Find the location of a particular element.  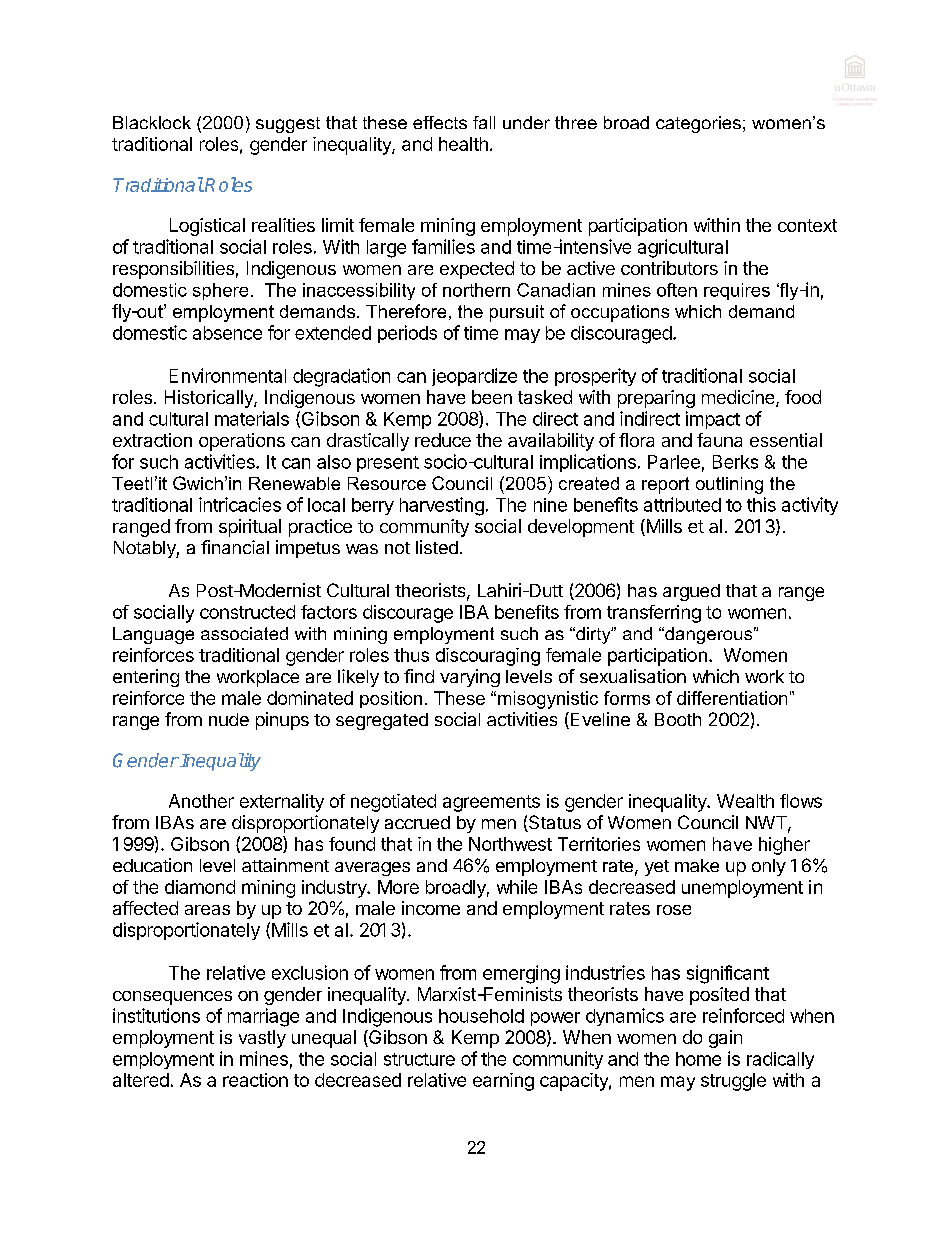

constructed is located at coordinates (247, 612).
